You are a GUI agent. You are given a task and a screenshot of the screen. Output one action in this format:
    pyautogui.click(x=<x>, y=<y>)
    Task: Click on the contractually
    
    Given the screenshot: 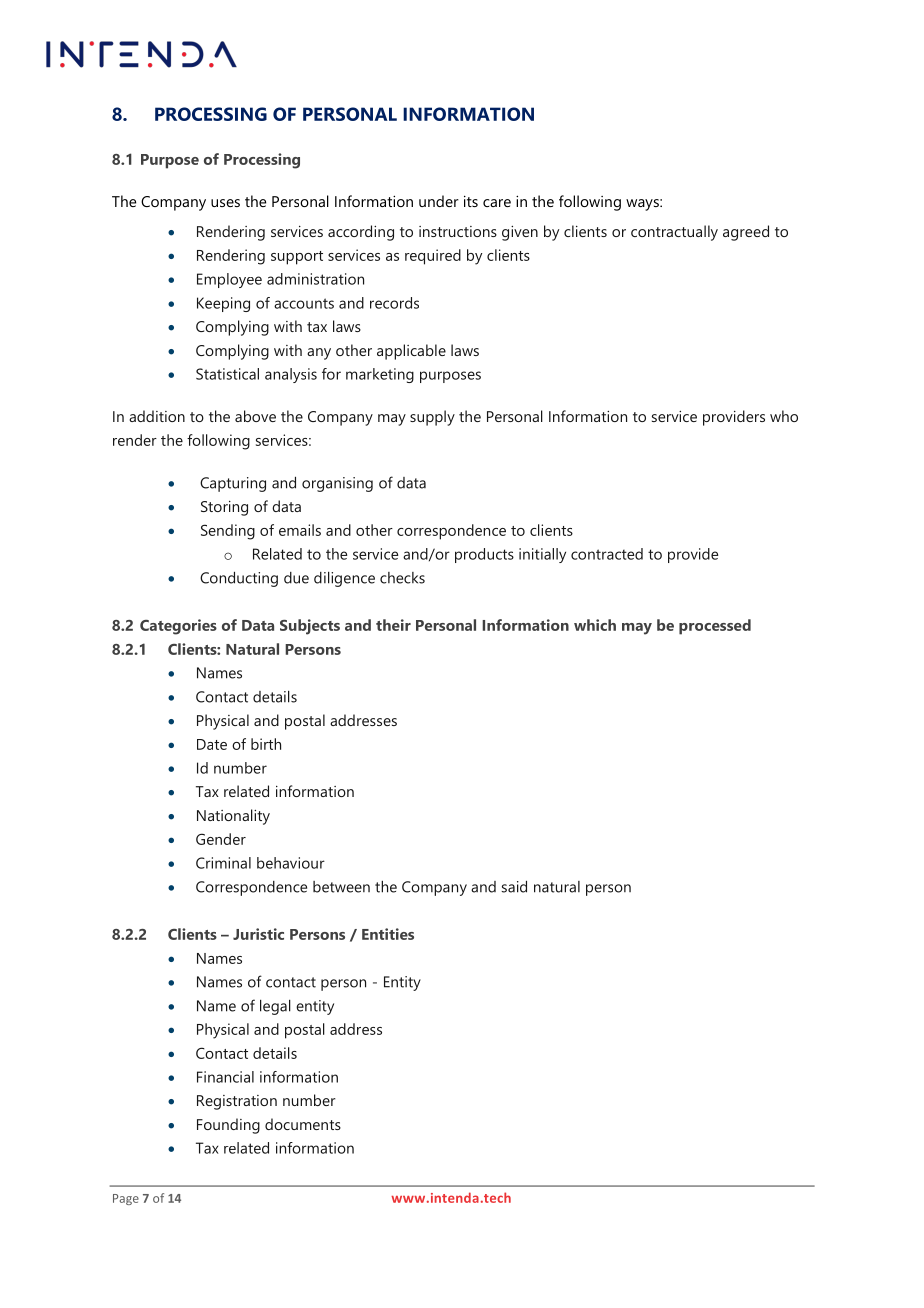 What is the action you would take?
    pyautogui.click(x=674, y=233)
